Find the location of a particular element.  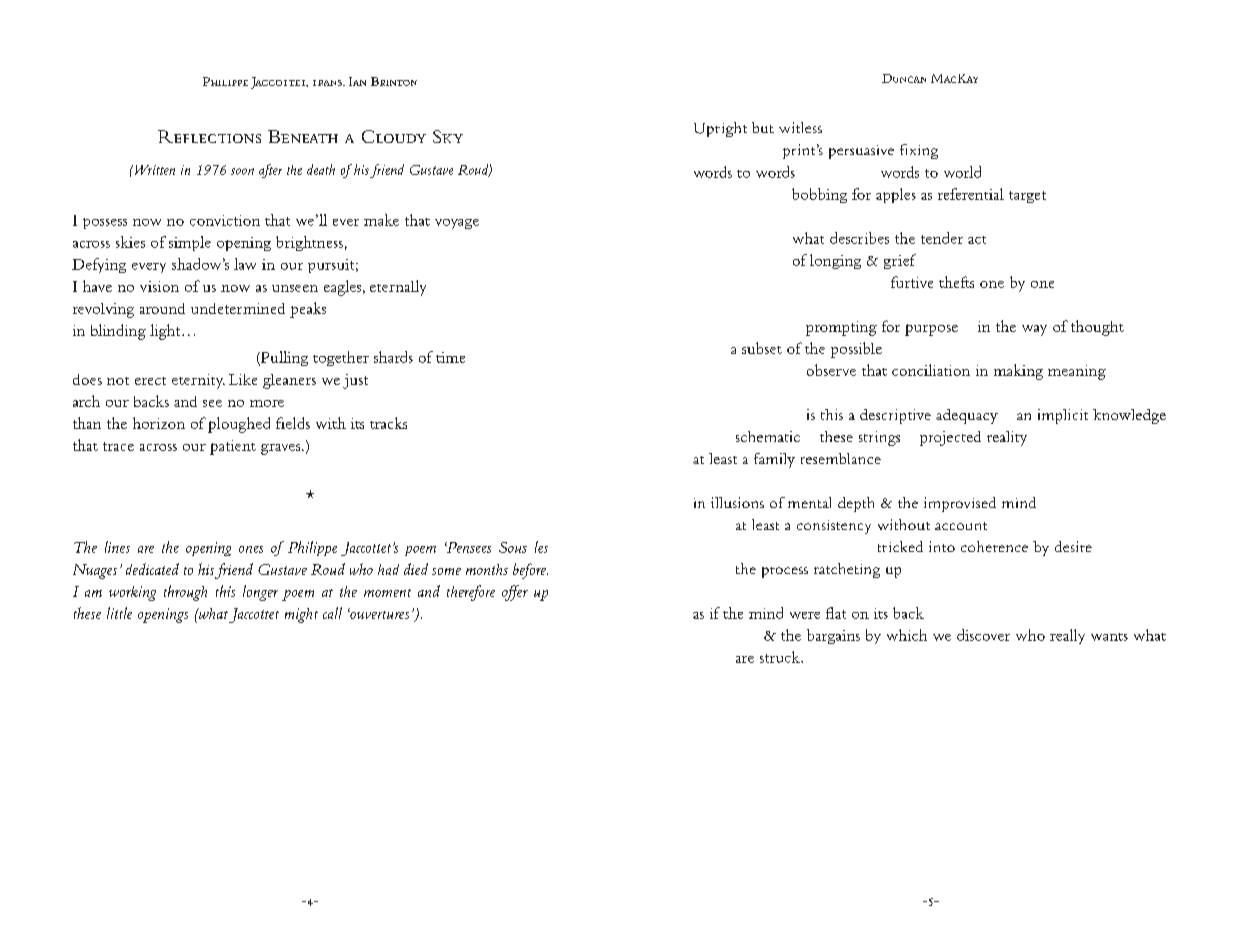

ones is located at coordinates (251, 549).
